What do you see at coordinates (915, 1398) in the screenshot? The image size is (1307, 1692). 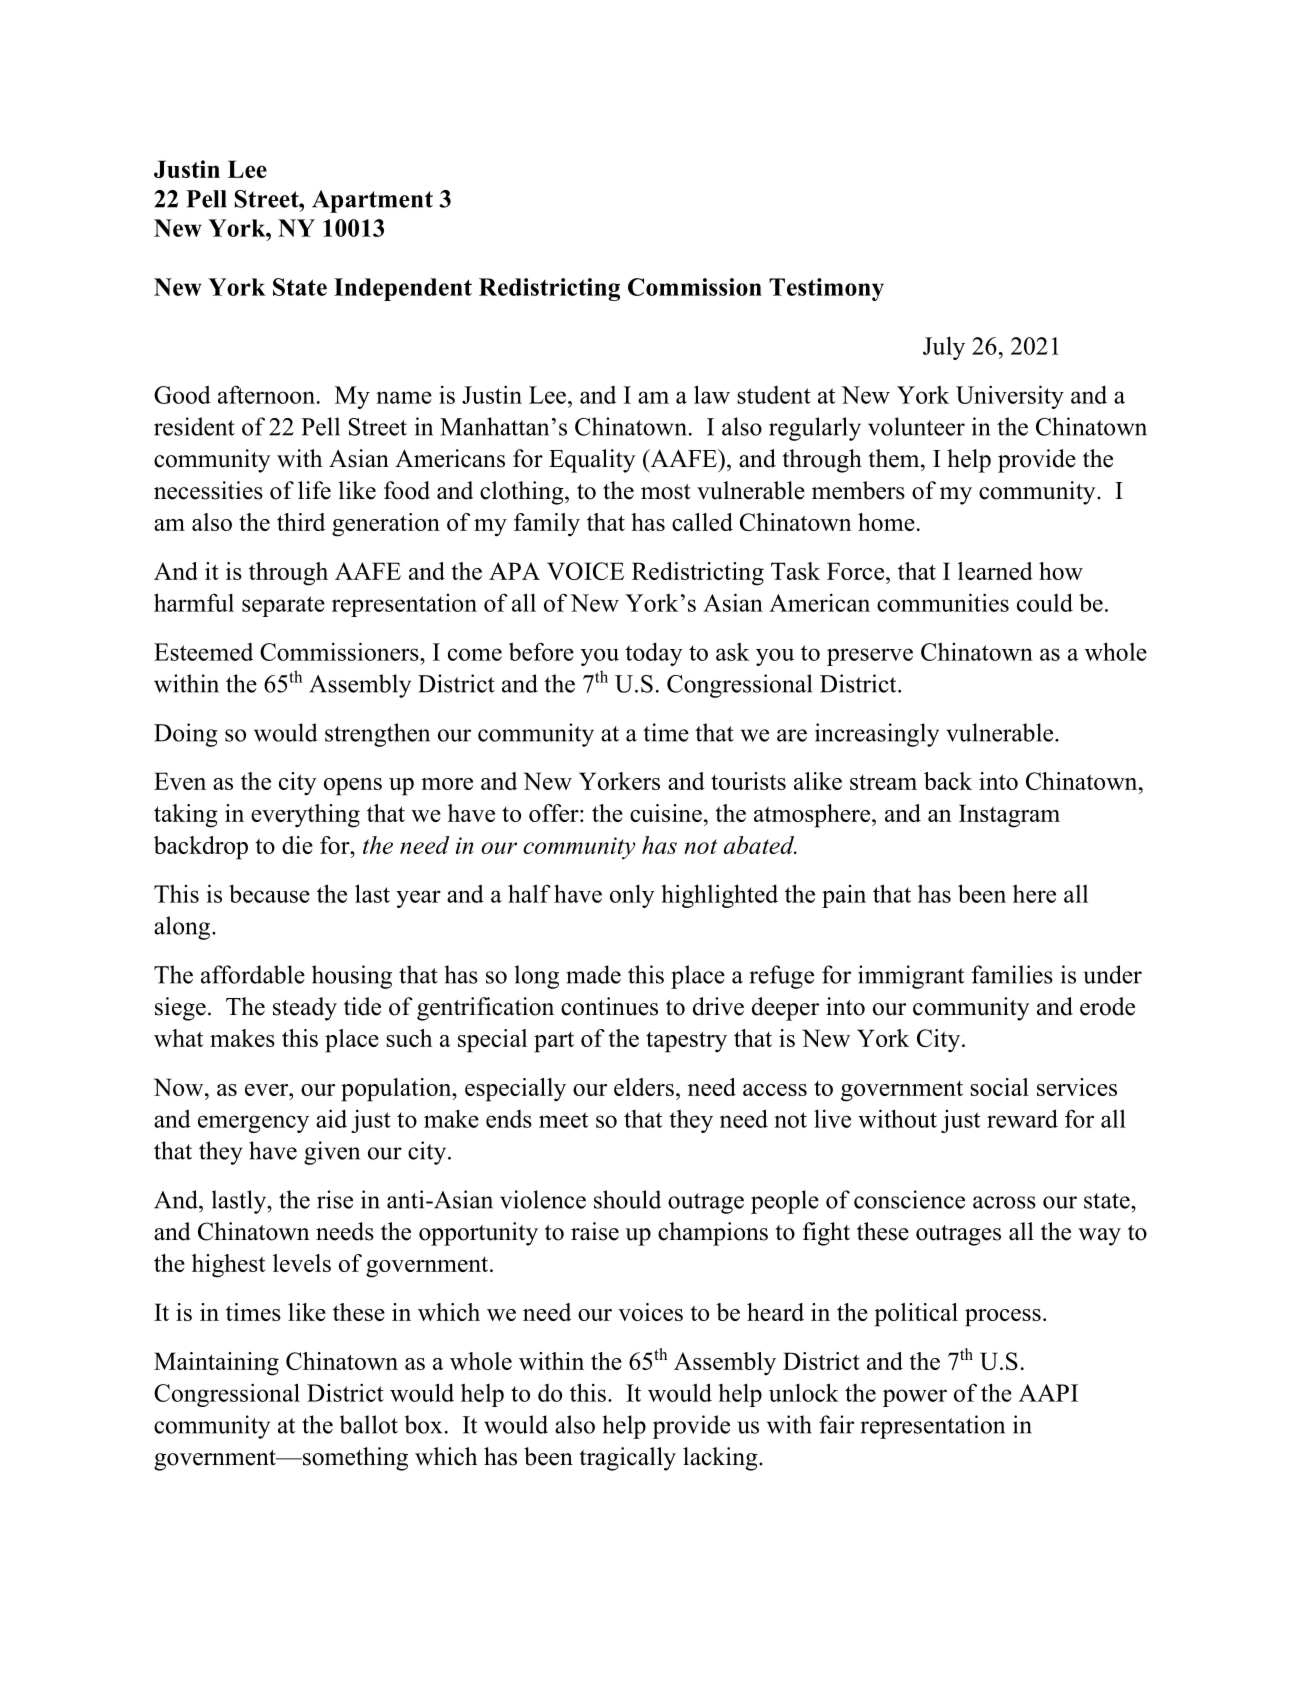 I see `power` at bounding box center [915, 1398].
